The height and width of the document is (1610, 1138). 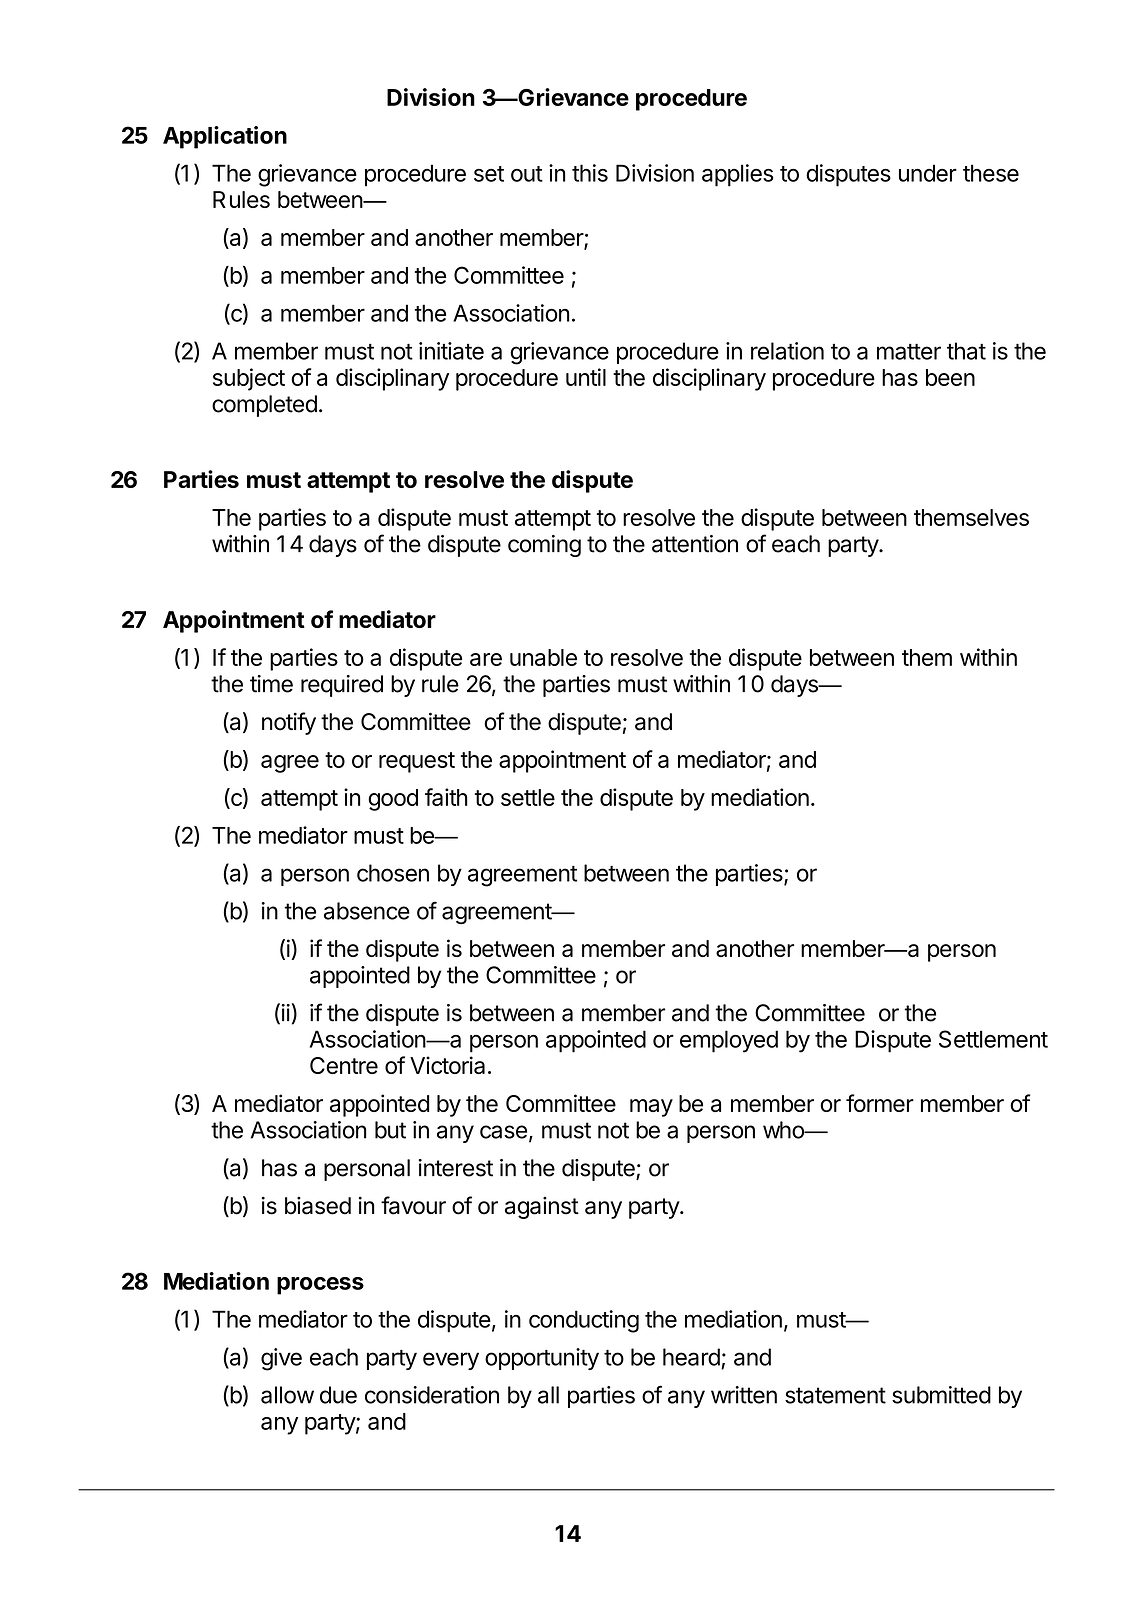 I want to click on absence, so click(x=367, y=911).
